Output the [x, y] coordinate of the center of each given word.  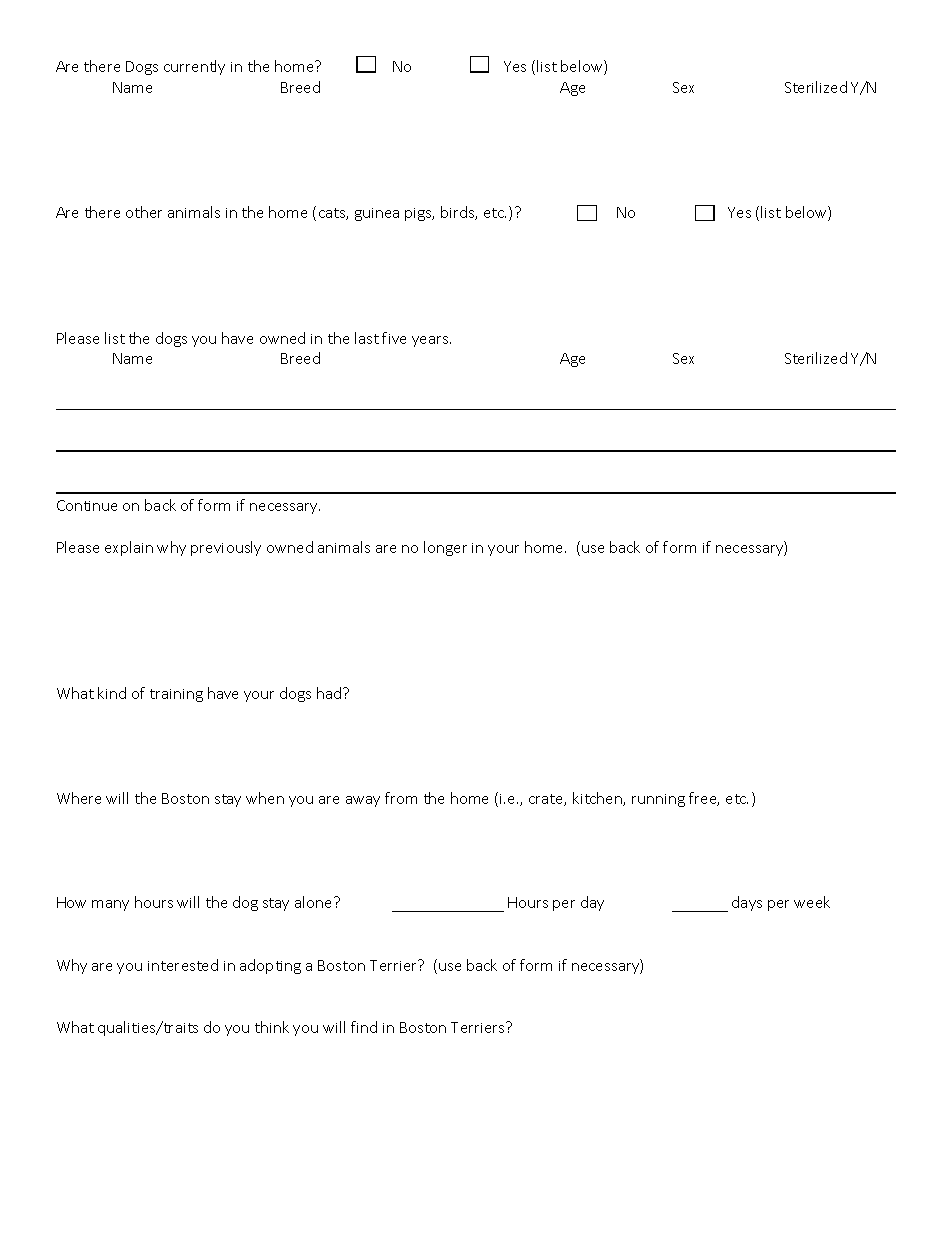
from [401, 798]
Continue [87, 505]
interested [183, 965]
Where [79, 798]
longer [445, 548]
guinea [377, 214]
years [431, 341]
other [144, 212]
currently [194, 67]
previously [226, 548]
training [176, 695]
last [367, 338]
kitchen [598, 799]
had [330, 693]
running [658, 800]
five [394, 338]
